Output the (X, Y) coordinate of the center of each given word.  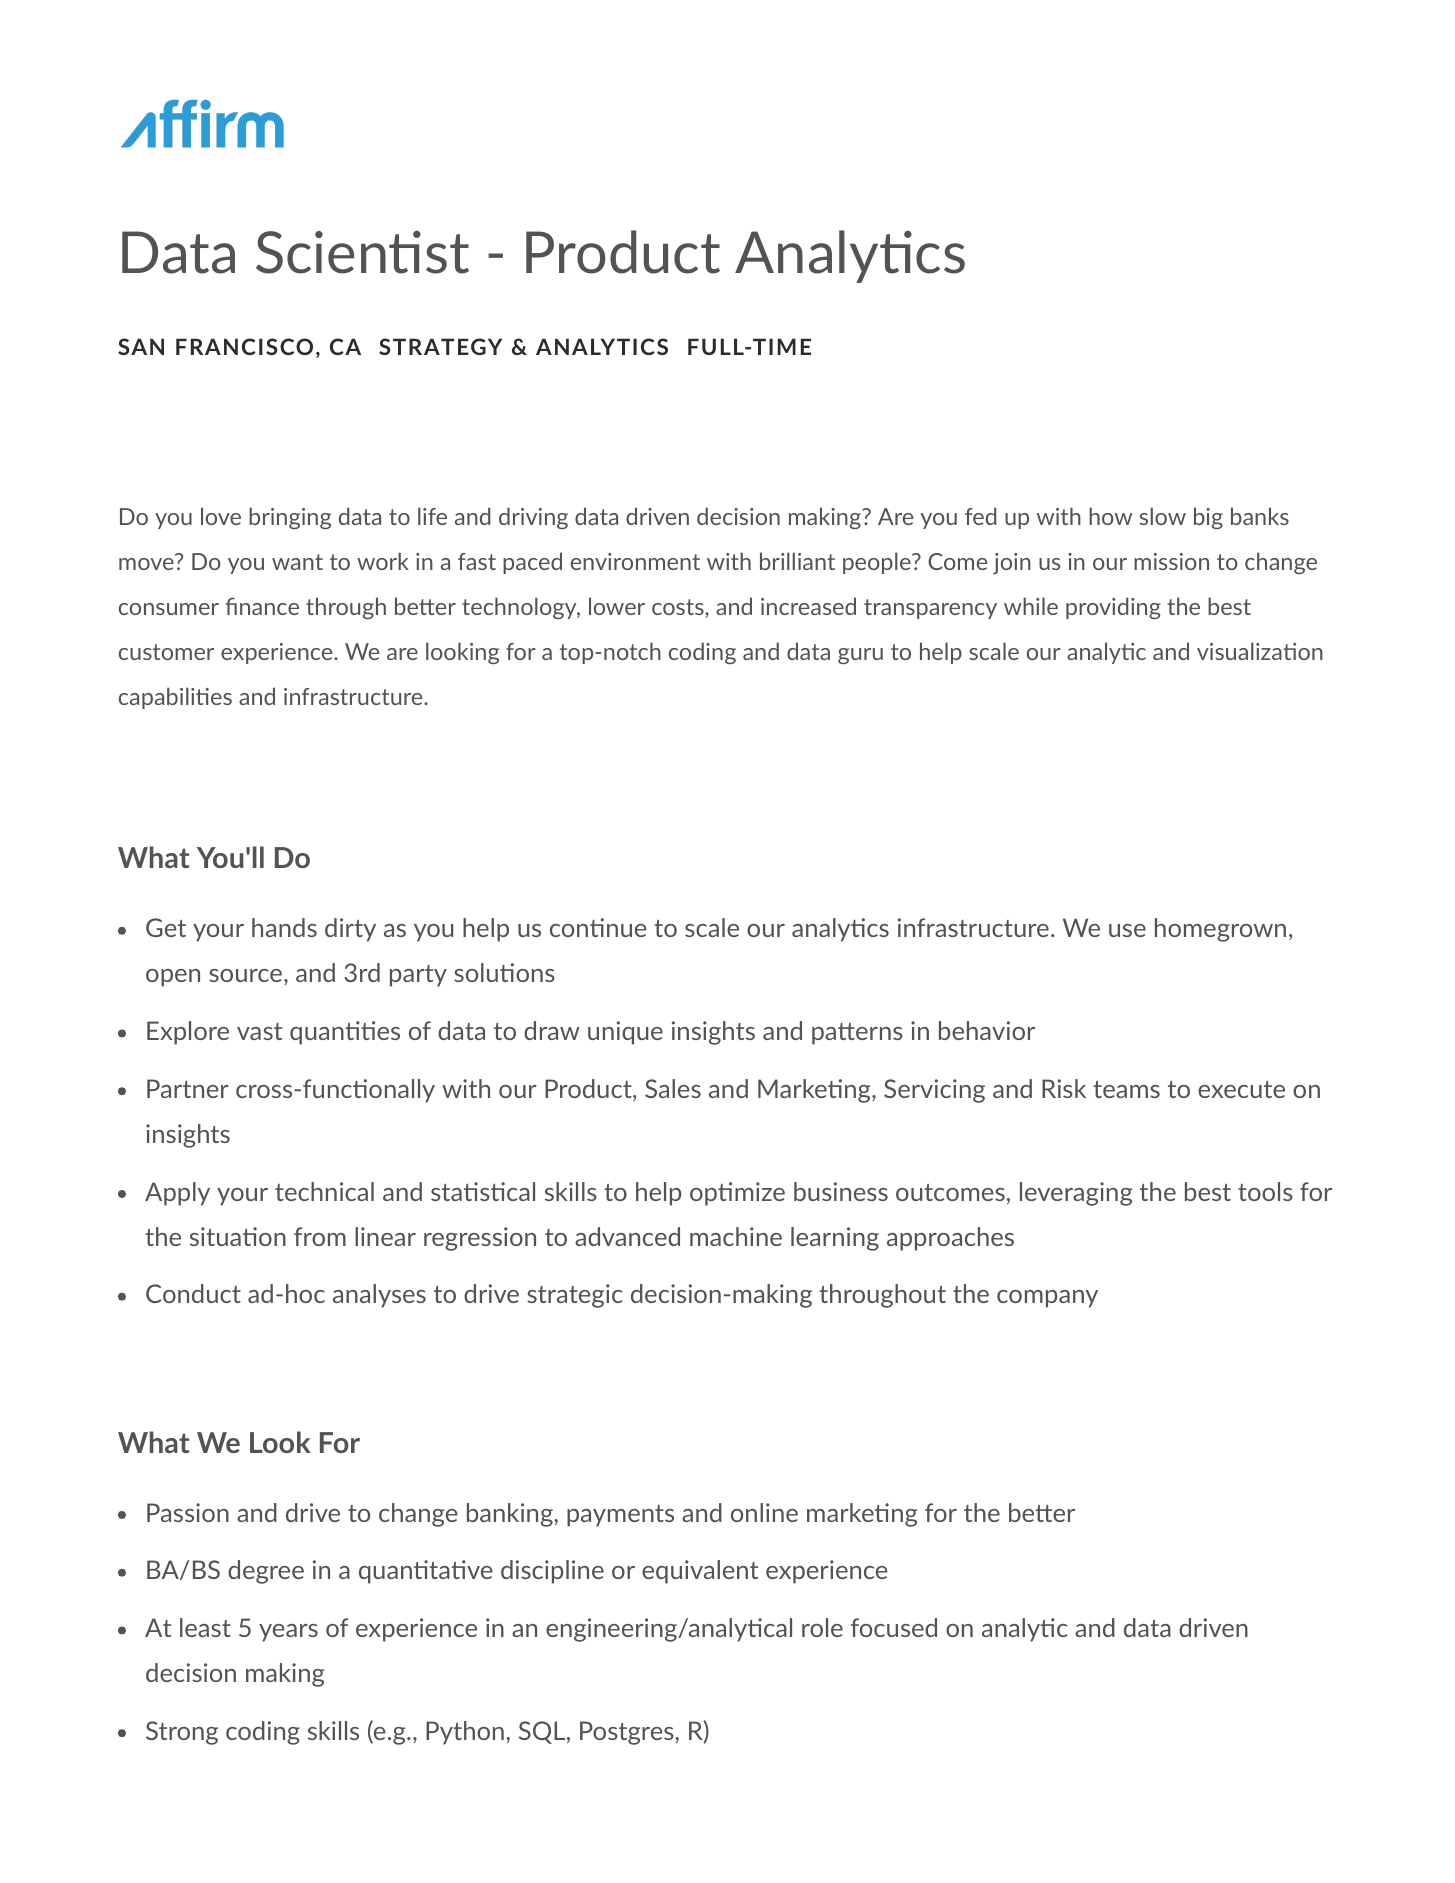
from (320, 1236)
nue (627, 930)
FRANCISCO (244, 346)
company (1047, 1299)
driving (533, 518)
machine (736, 1236)
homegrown (1220, 930)
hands (284, 927)
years (288, 1633)
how (1110, 516)
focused (894, 1627)
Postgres (628, 1733)
